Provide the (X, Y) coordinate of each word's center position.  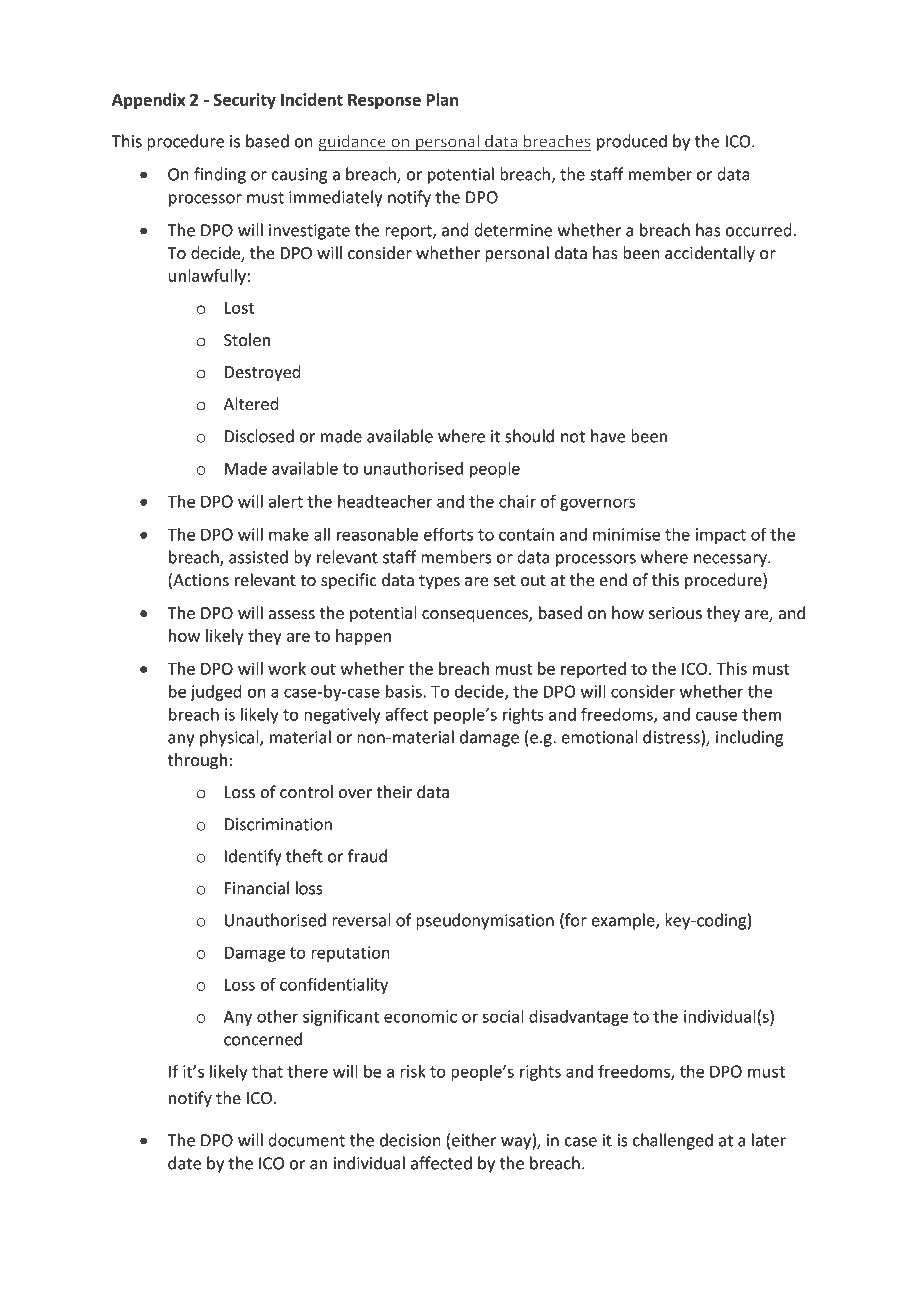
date (184, 1163)
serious (675, 613)
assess (292, 615)
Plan (442, 99)
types (439, 582)
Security (245, 101)
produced (632, 142)
